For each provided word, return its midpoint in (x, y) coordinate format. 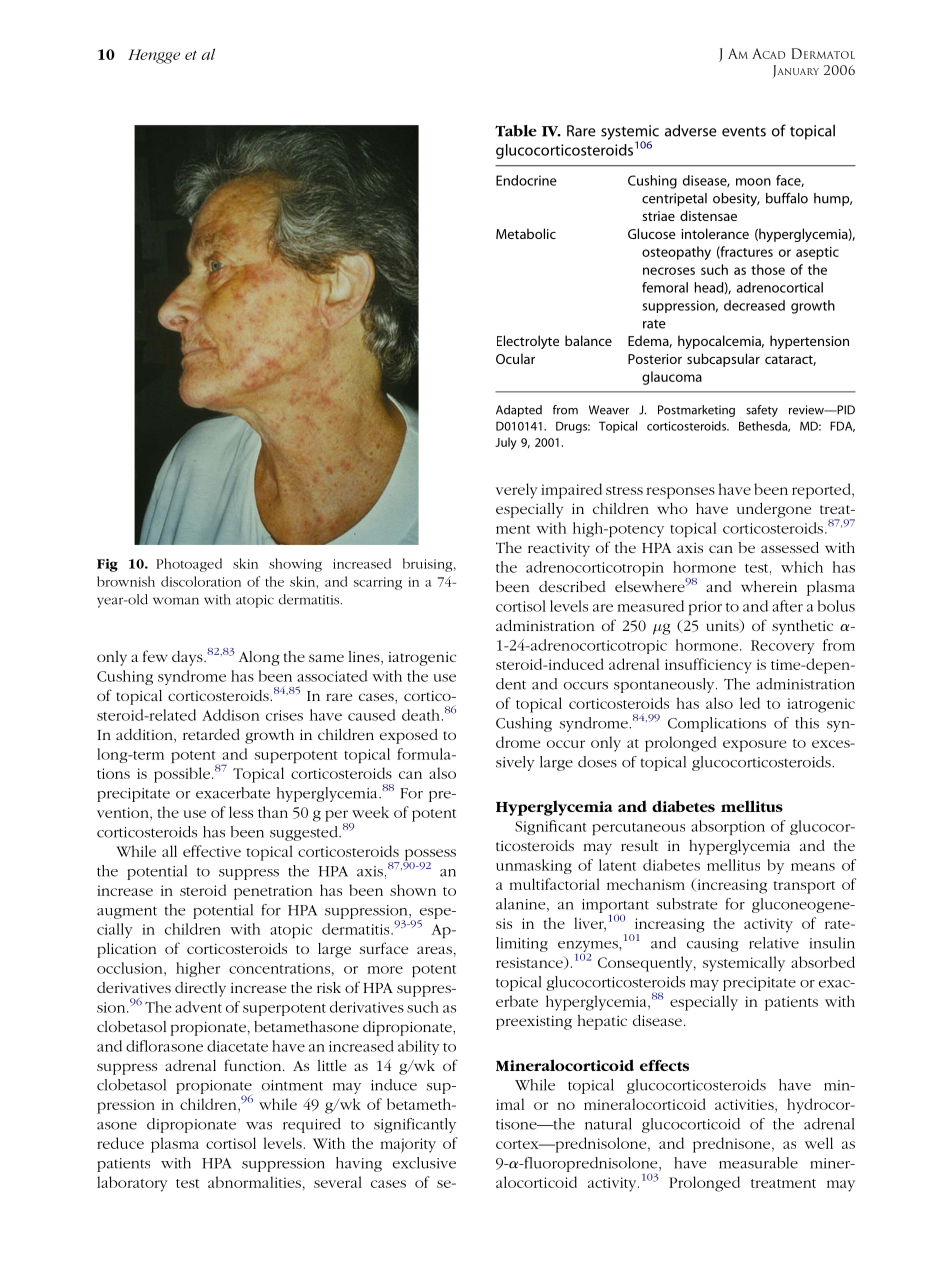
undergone (774, 510)
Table (516, 131)
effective (212, 851)
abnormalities (254, 1182)
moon (753, 182)
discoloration (201, 581)
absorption (728, 827)
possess (430, 856)
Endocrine (526, 180)
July (506, 443)
